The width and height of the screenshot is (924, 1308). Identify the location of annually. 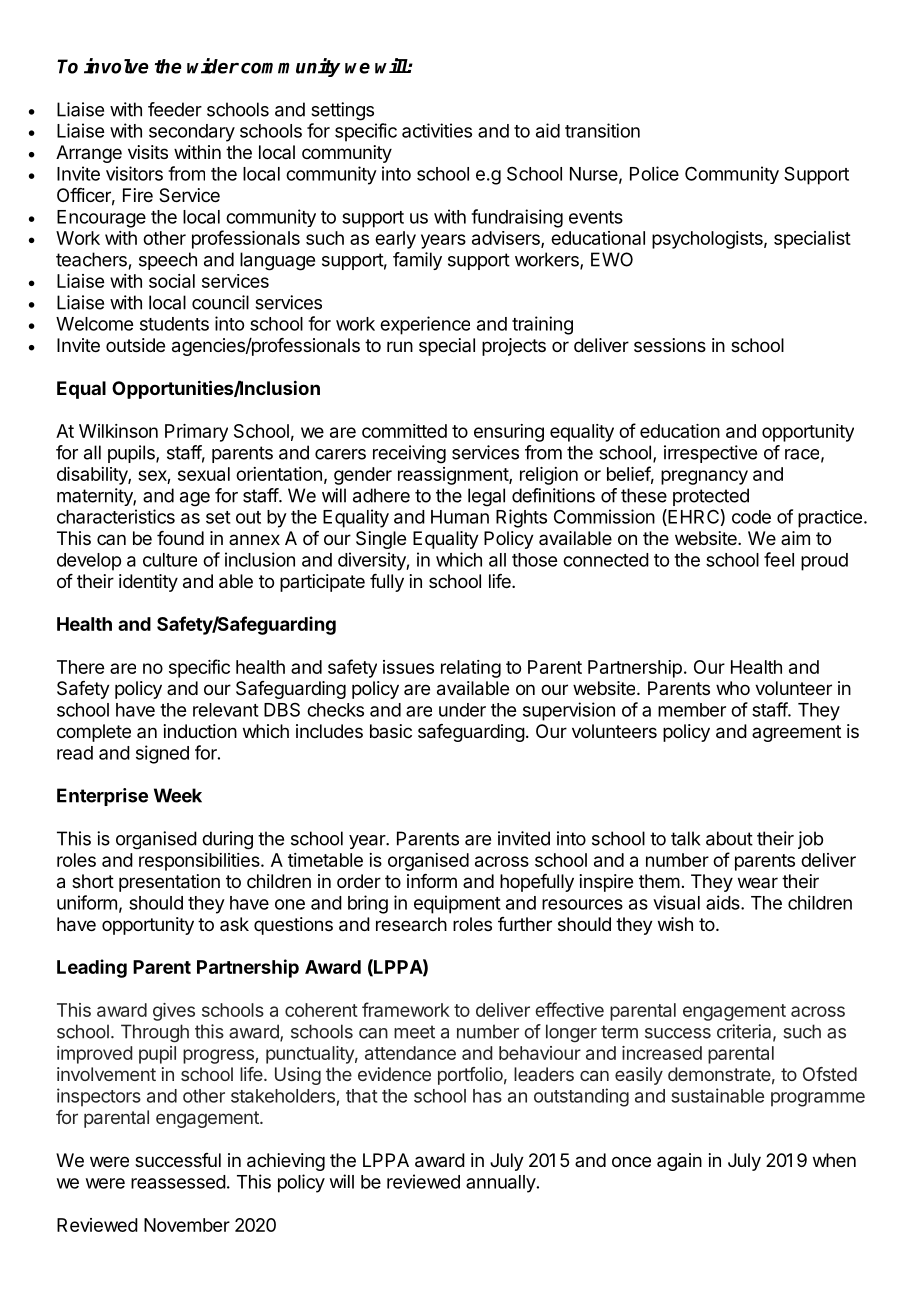
(501, 1184).
